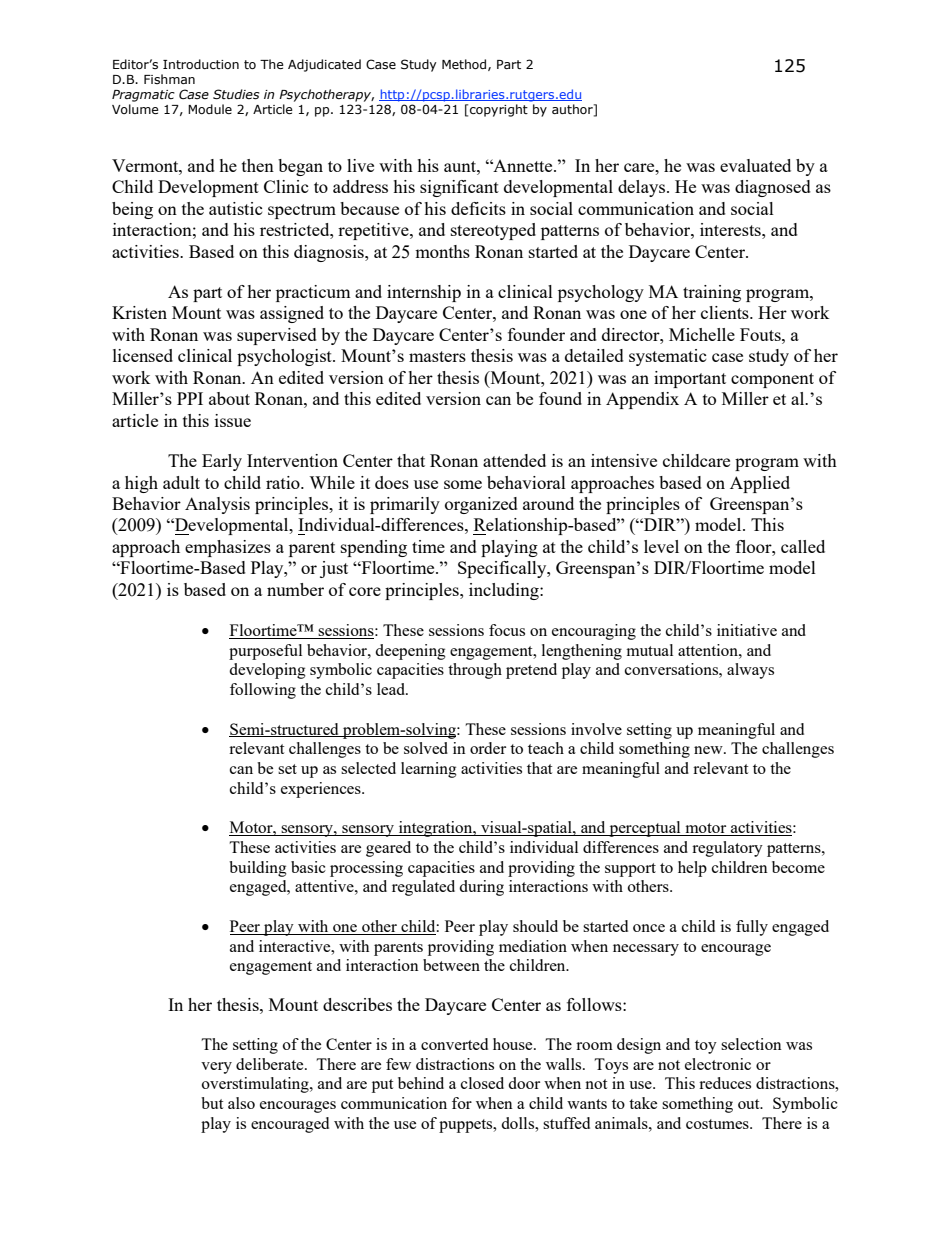 The image size is (952, 1233). Describe the element at coordinates (233, 420) in the document. I see `issue` at that location.
